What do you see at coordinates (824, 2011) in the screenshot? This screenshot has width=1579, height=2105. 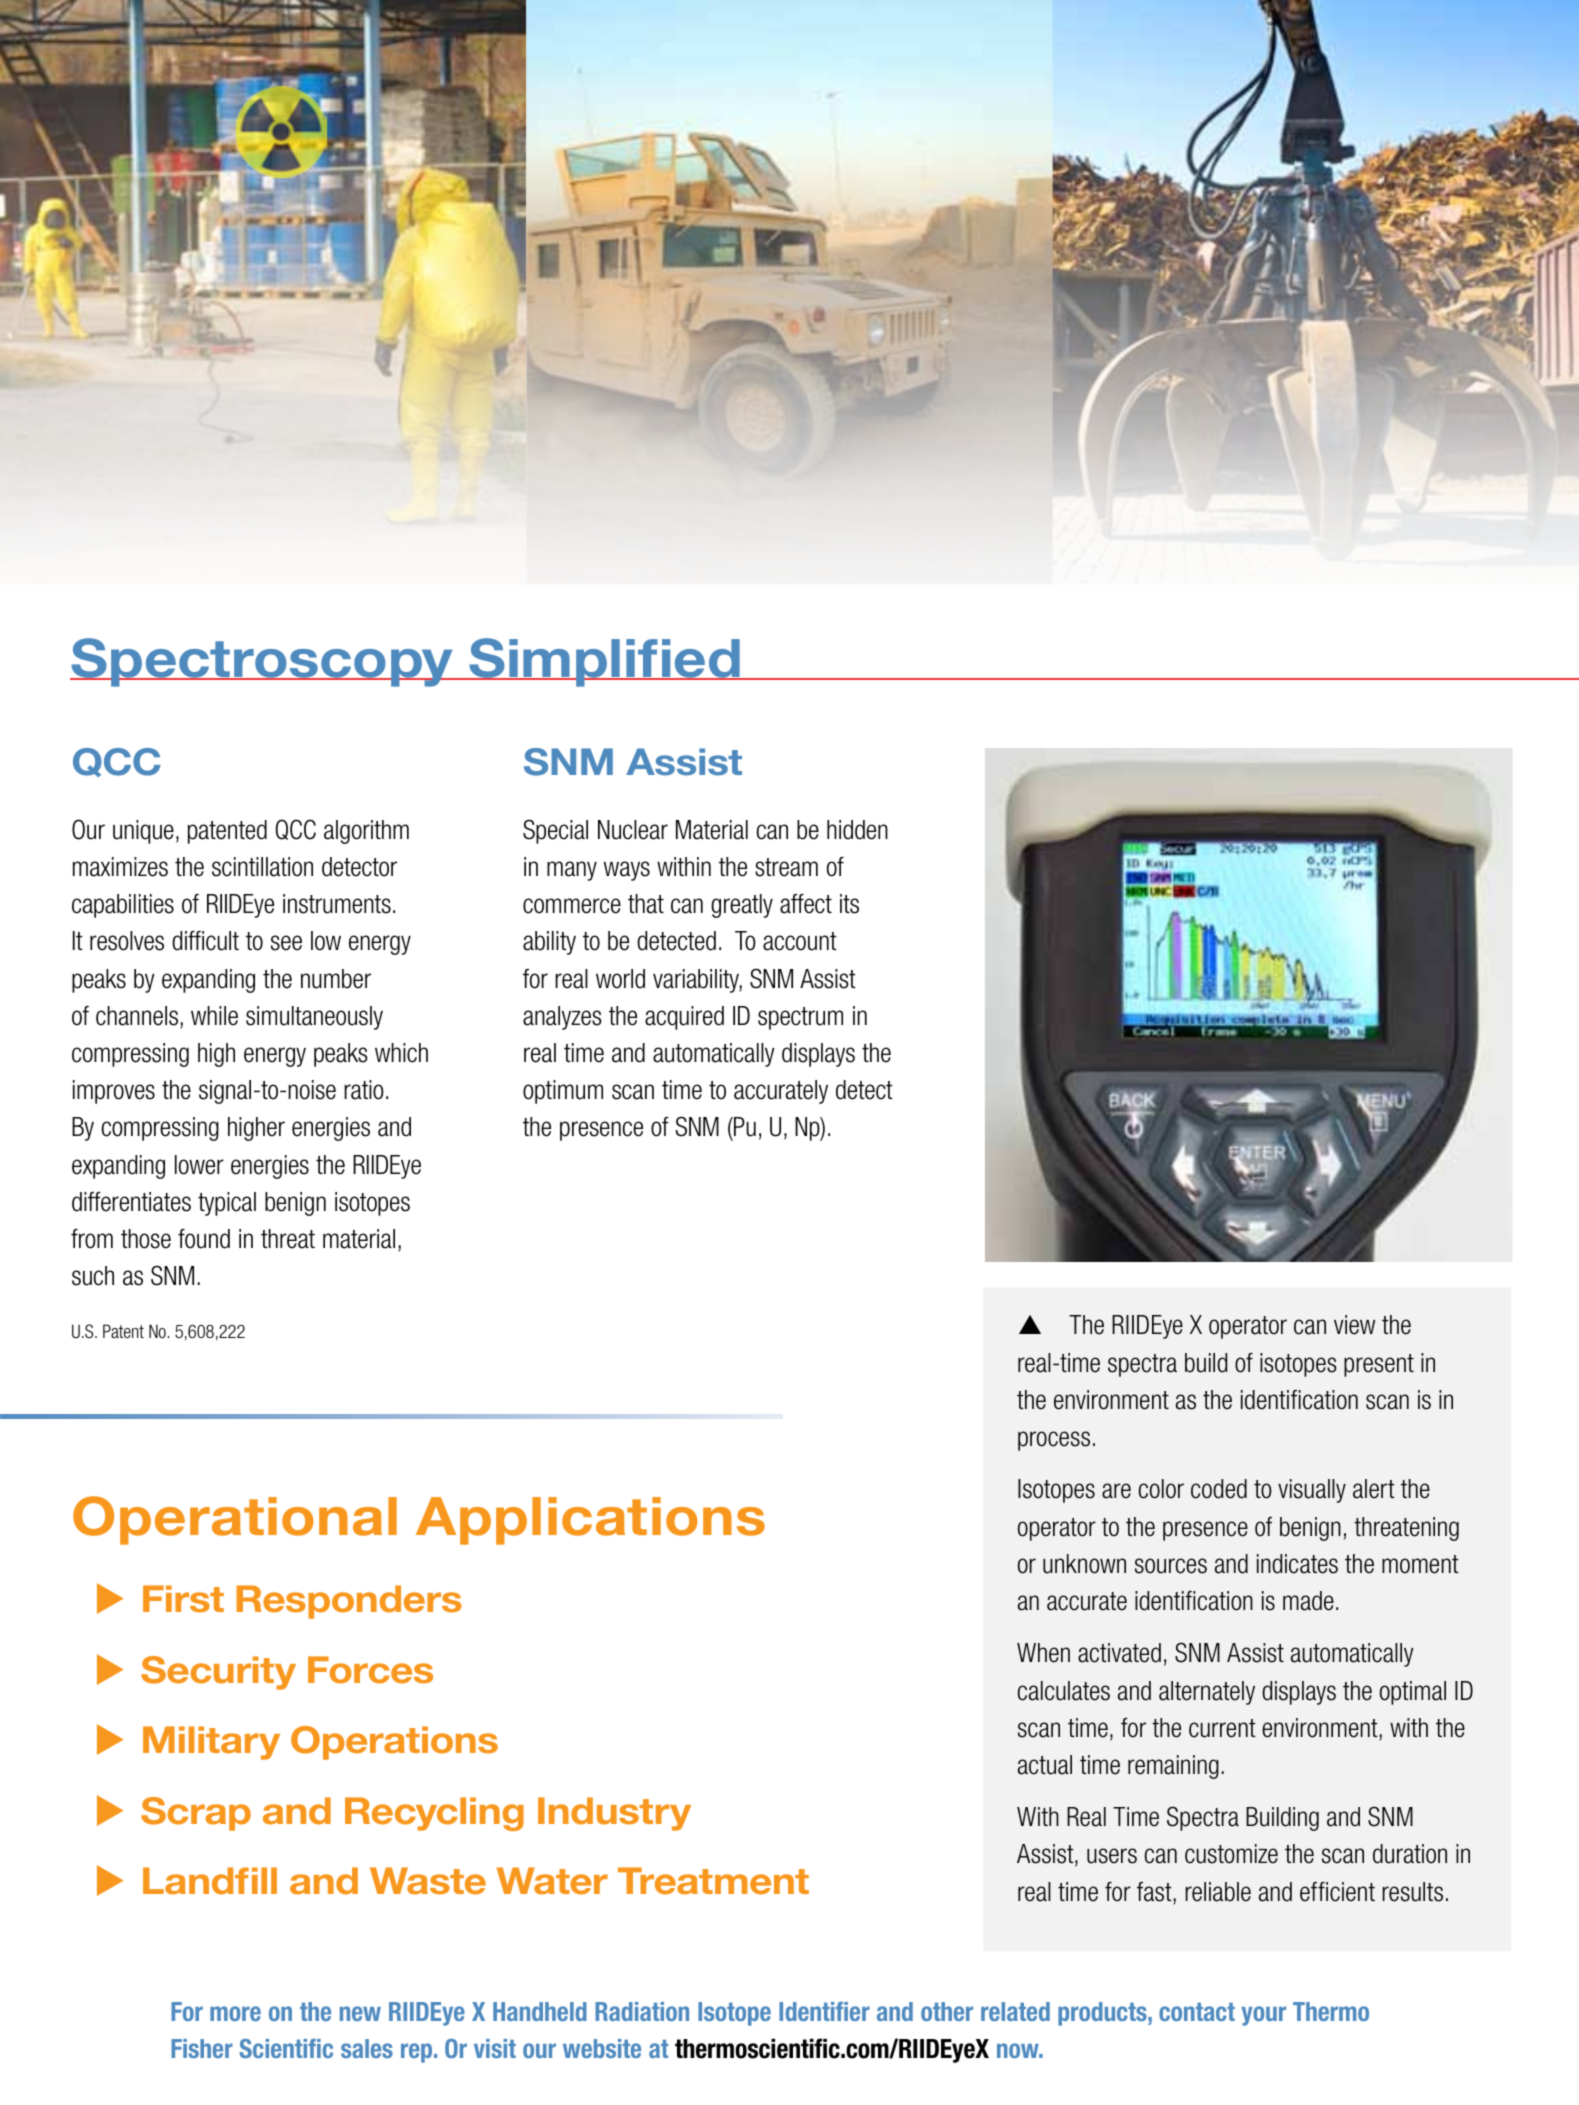 I see `Identifier` at bounding box center [824, 2011].
